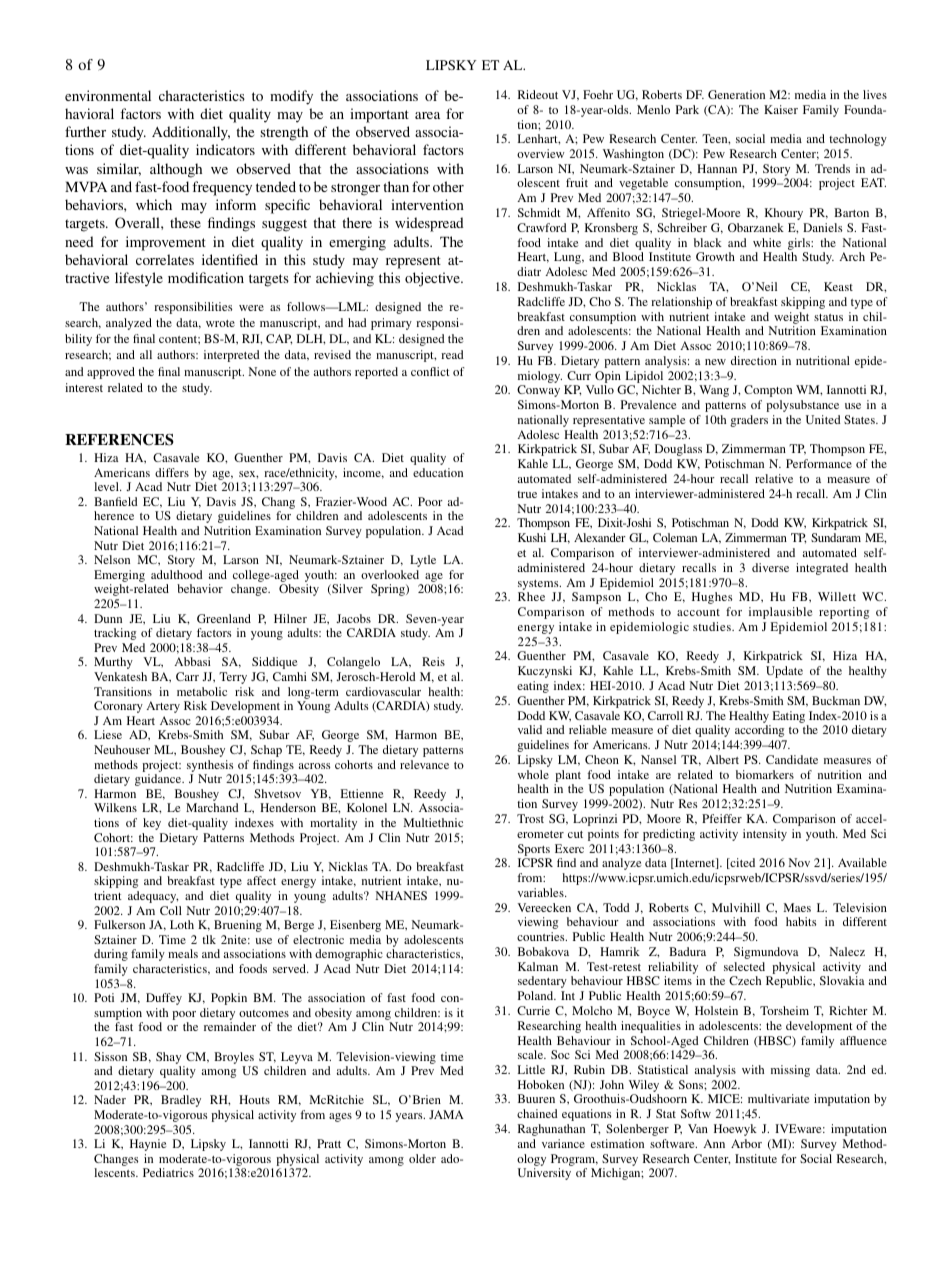  What do you see at coordinates (768, 391) in the page?
I see `Compton` at bounding box center [768, 391].
